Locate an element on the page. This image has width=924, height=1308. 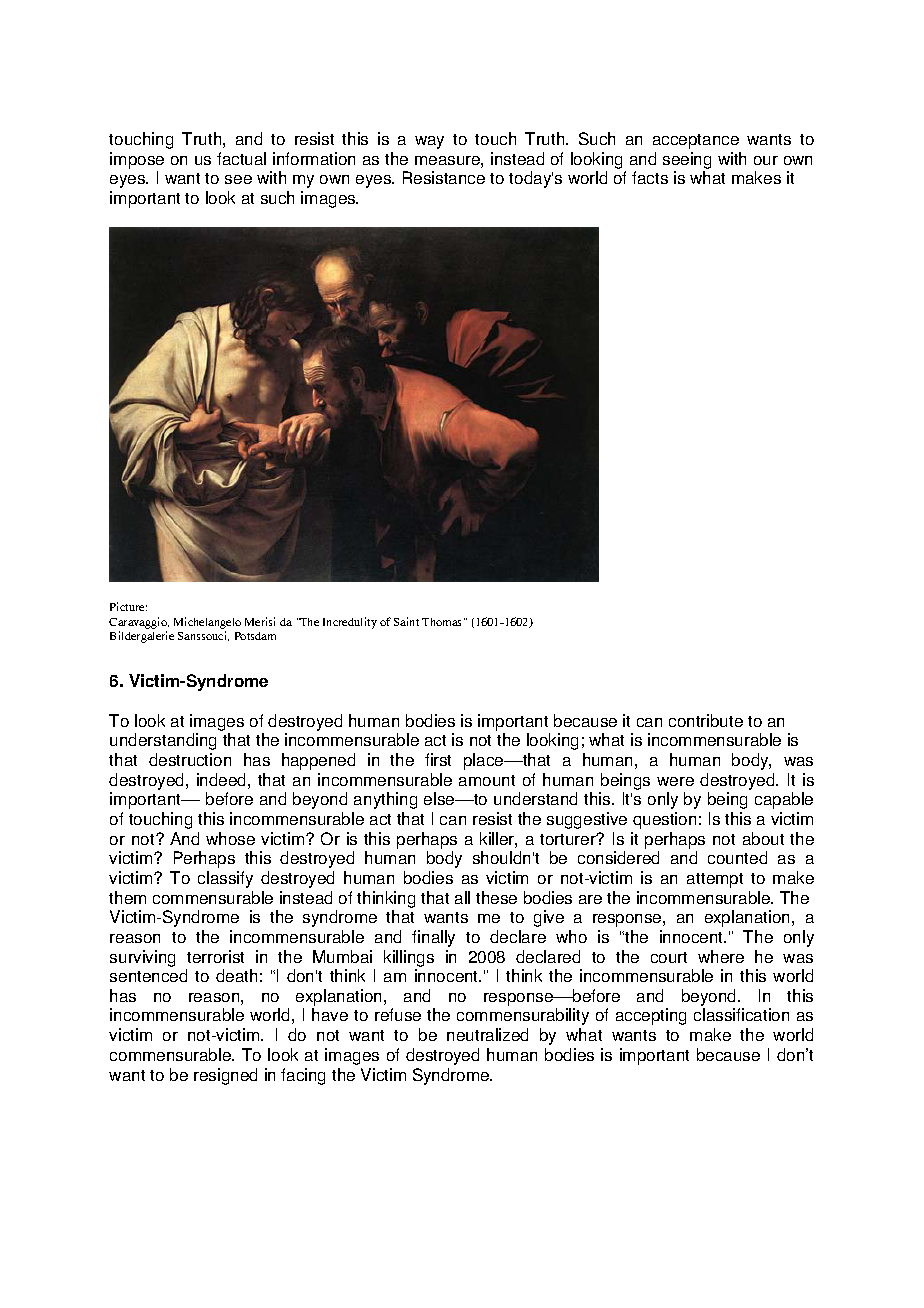
neutralized is located at coordinates (487, 1034).
